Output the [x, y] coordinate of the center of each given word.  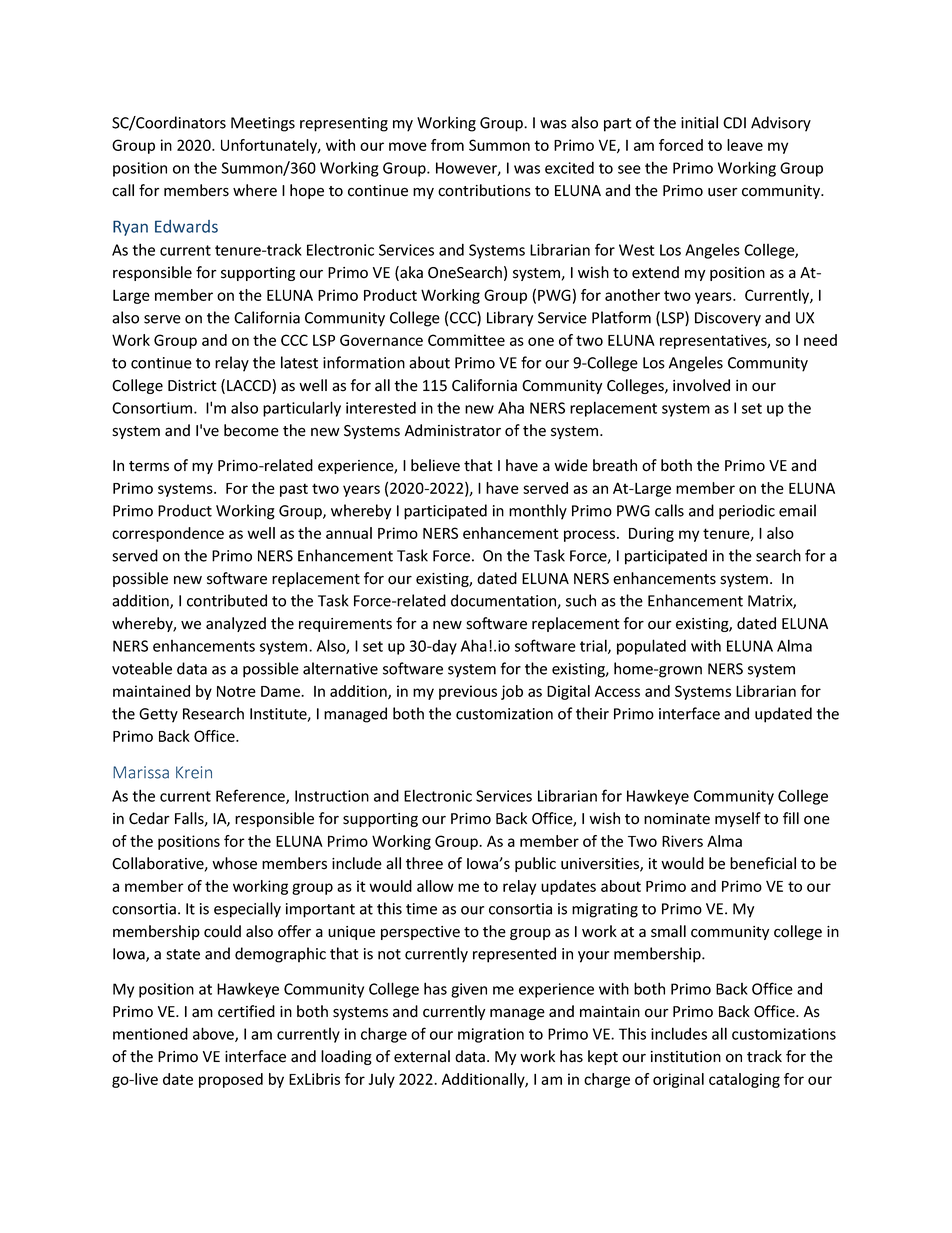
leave [745, 145]
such [581, 600]
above [214, 1034]
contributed [227, 600]
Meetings [263, 124]
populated [651, 647]
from [447, 145]
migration [491, 1035]
